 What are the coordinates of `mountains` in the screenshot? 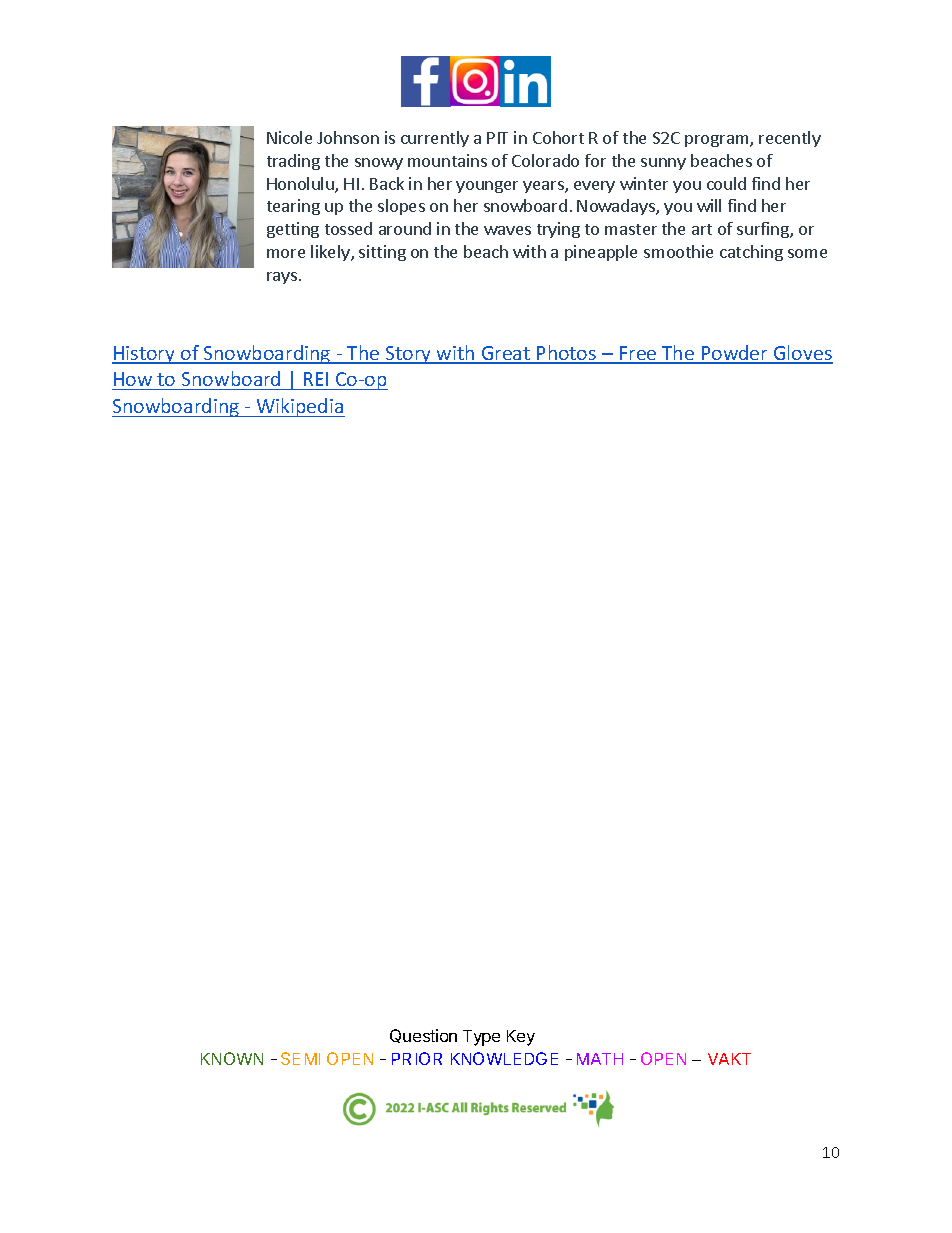 It's located at (447, 160).
